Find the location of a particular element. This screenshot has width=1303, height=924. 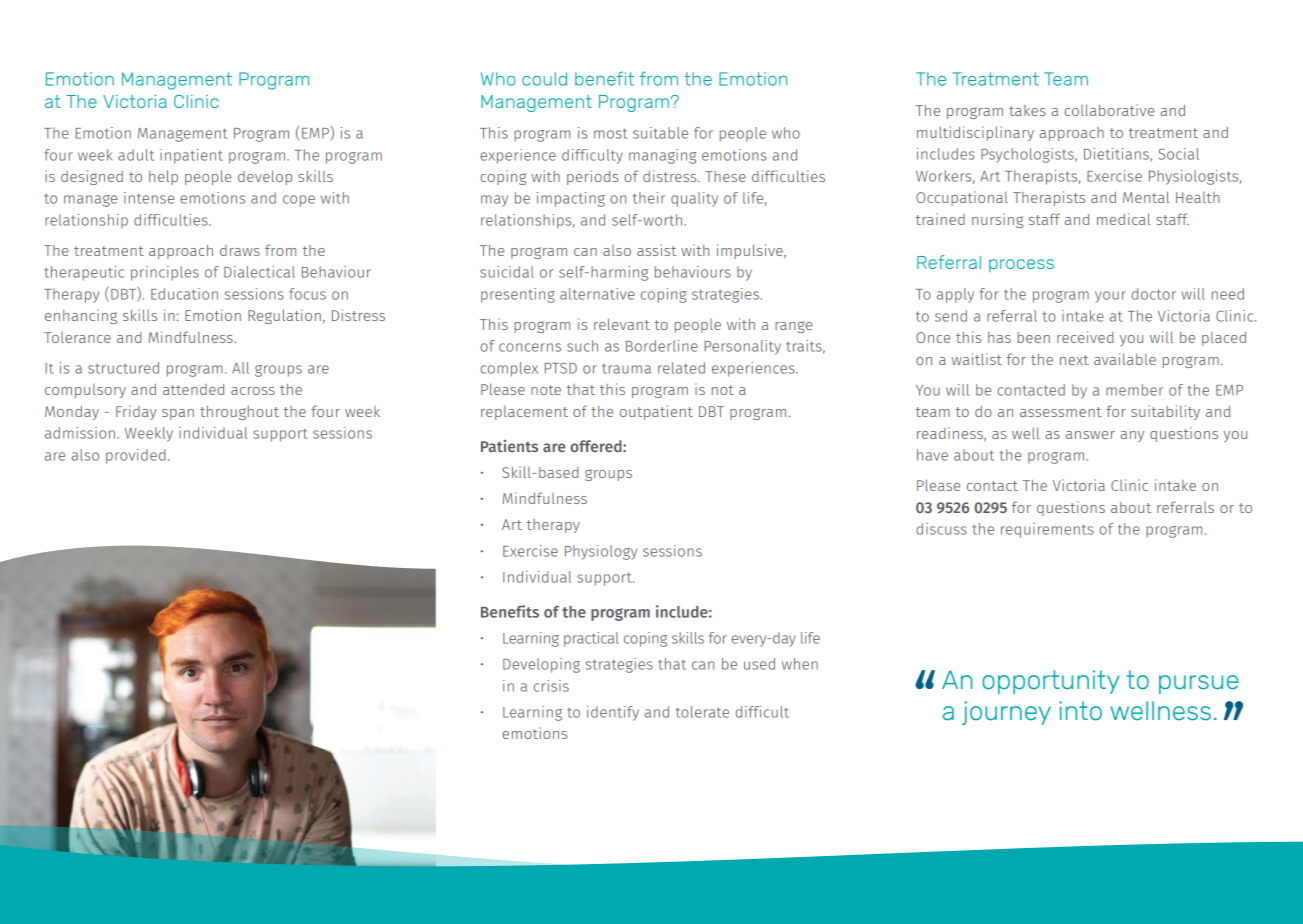

attended is located at coordinates (193, 389).
